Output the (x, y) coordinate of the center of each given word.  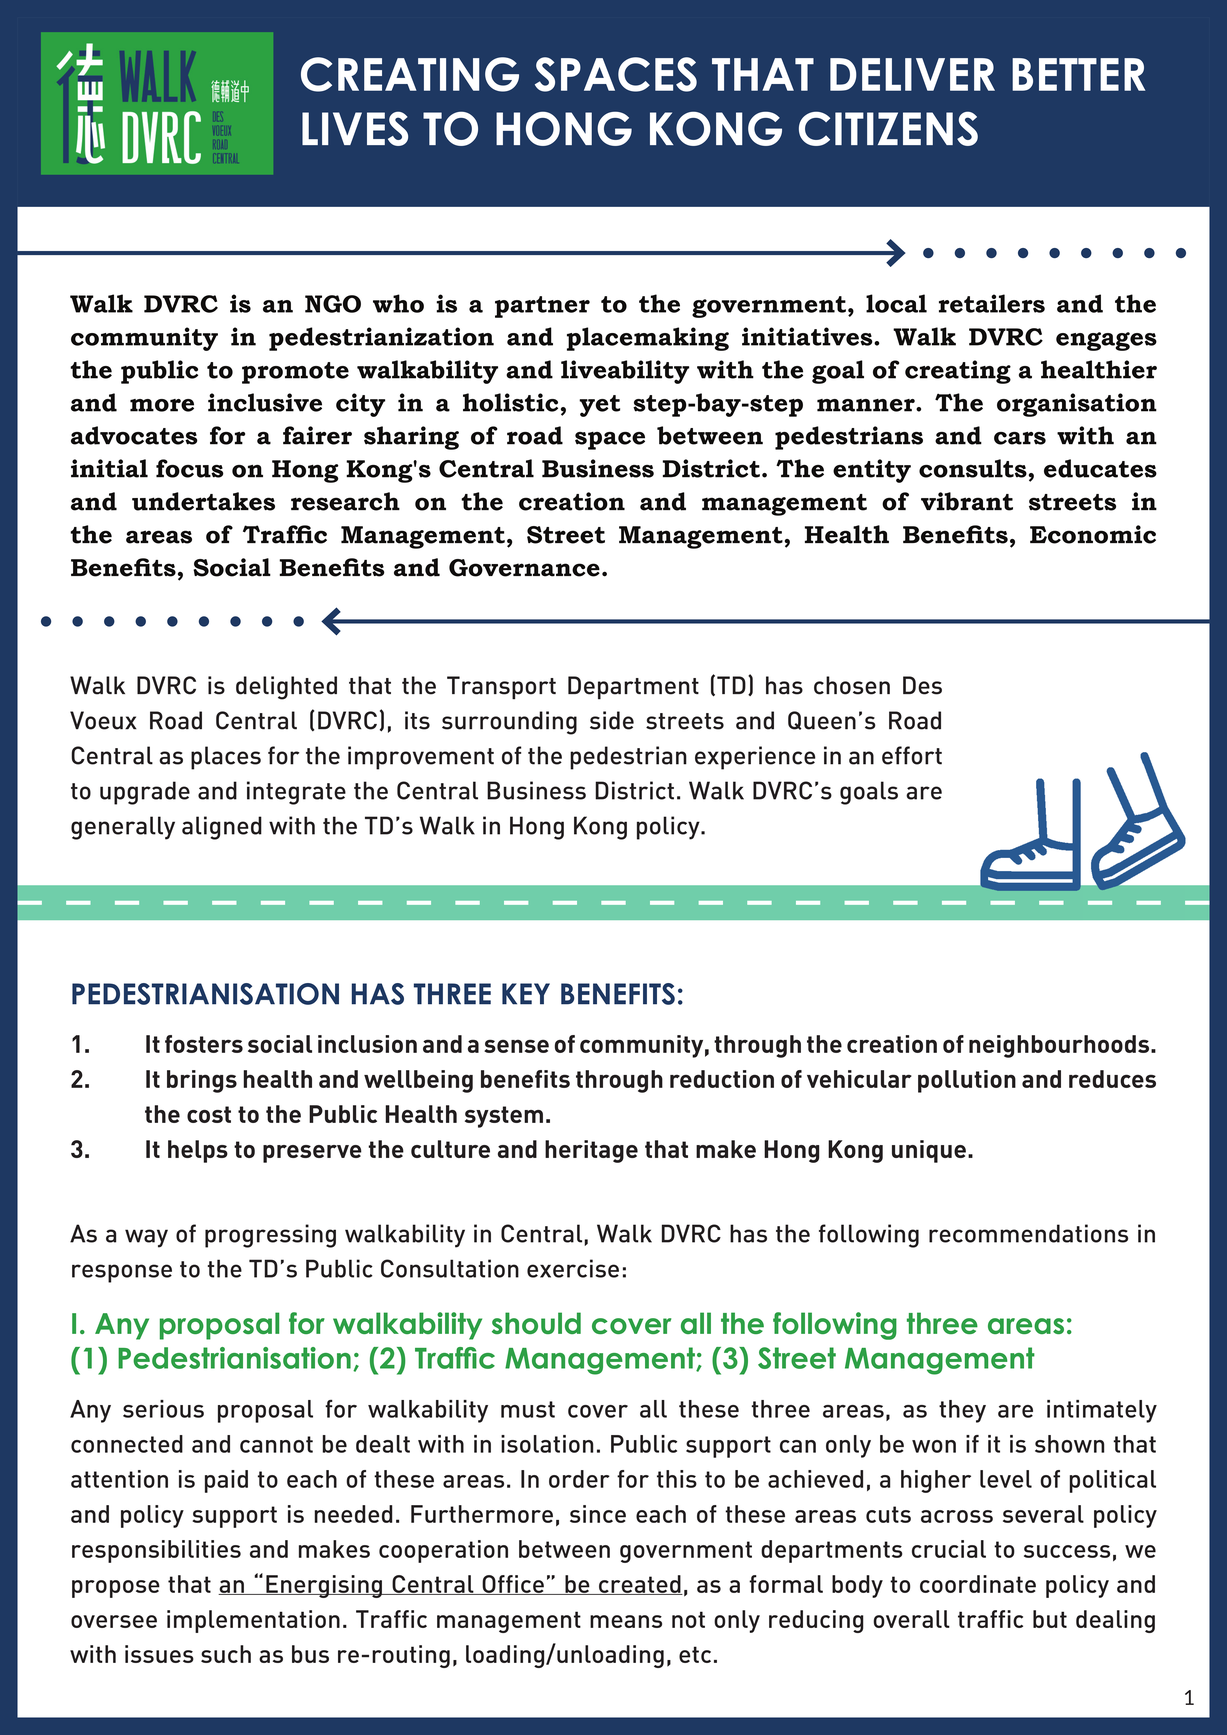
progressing (270, 1236)
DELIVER (912, 74)
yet (599, 406)
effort (912, 755)
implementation (253, 1621)
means (626, 1621)
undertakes (203, 501)
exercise (573, 1268)
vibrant (967, 501)
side (612, 720)
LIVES (355, 128)
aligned (222, 828)
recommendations (1028, 1233)
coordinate (978, 1584)
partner (542, 307)
